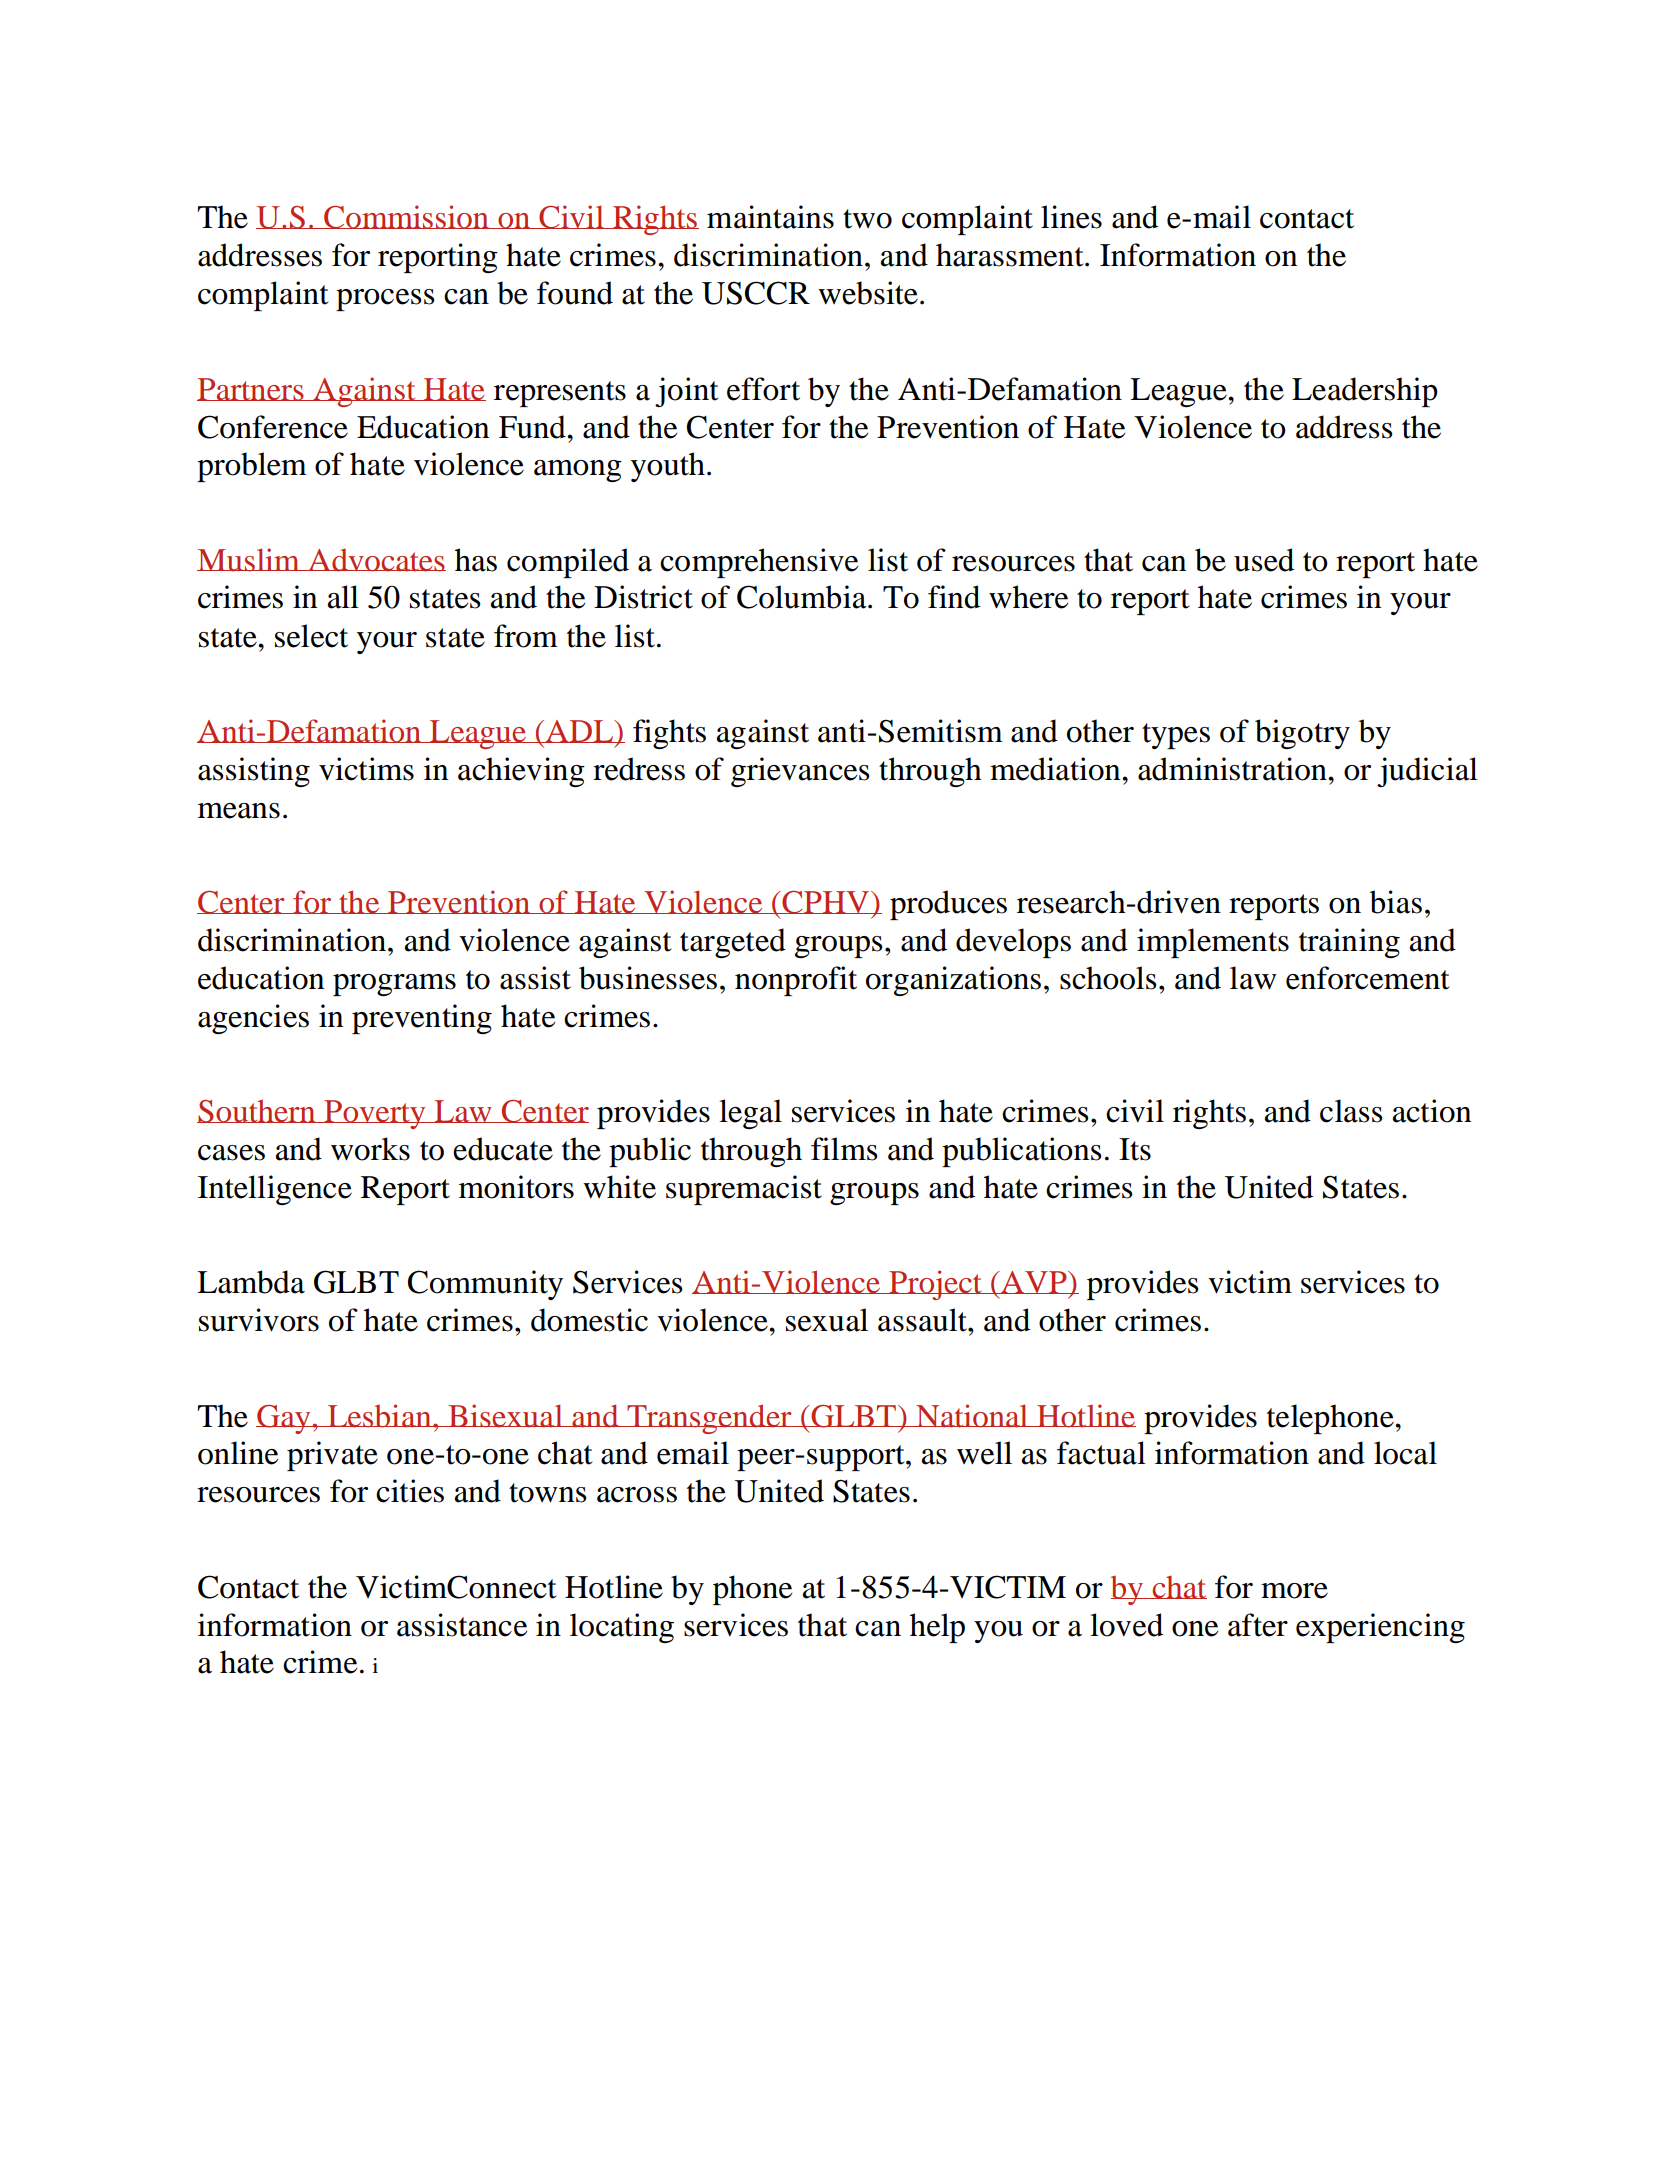 This screenshot has width=1678, height=2172. What do you see at coordinates (1351, 1111) in the screenshot?
I see `class` at bounding box center [1351, 1111].
